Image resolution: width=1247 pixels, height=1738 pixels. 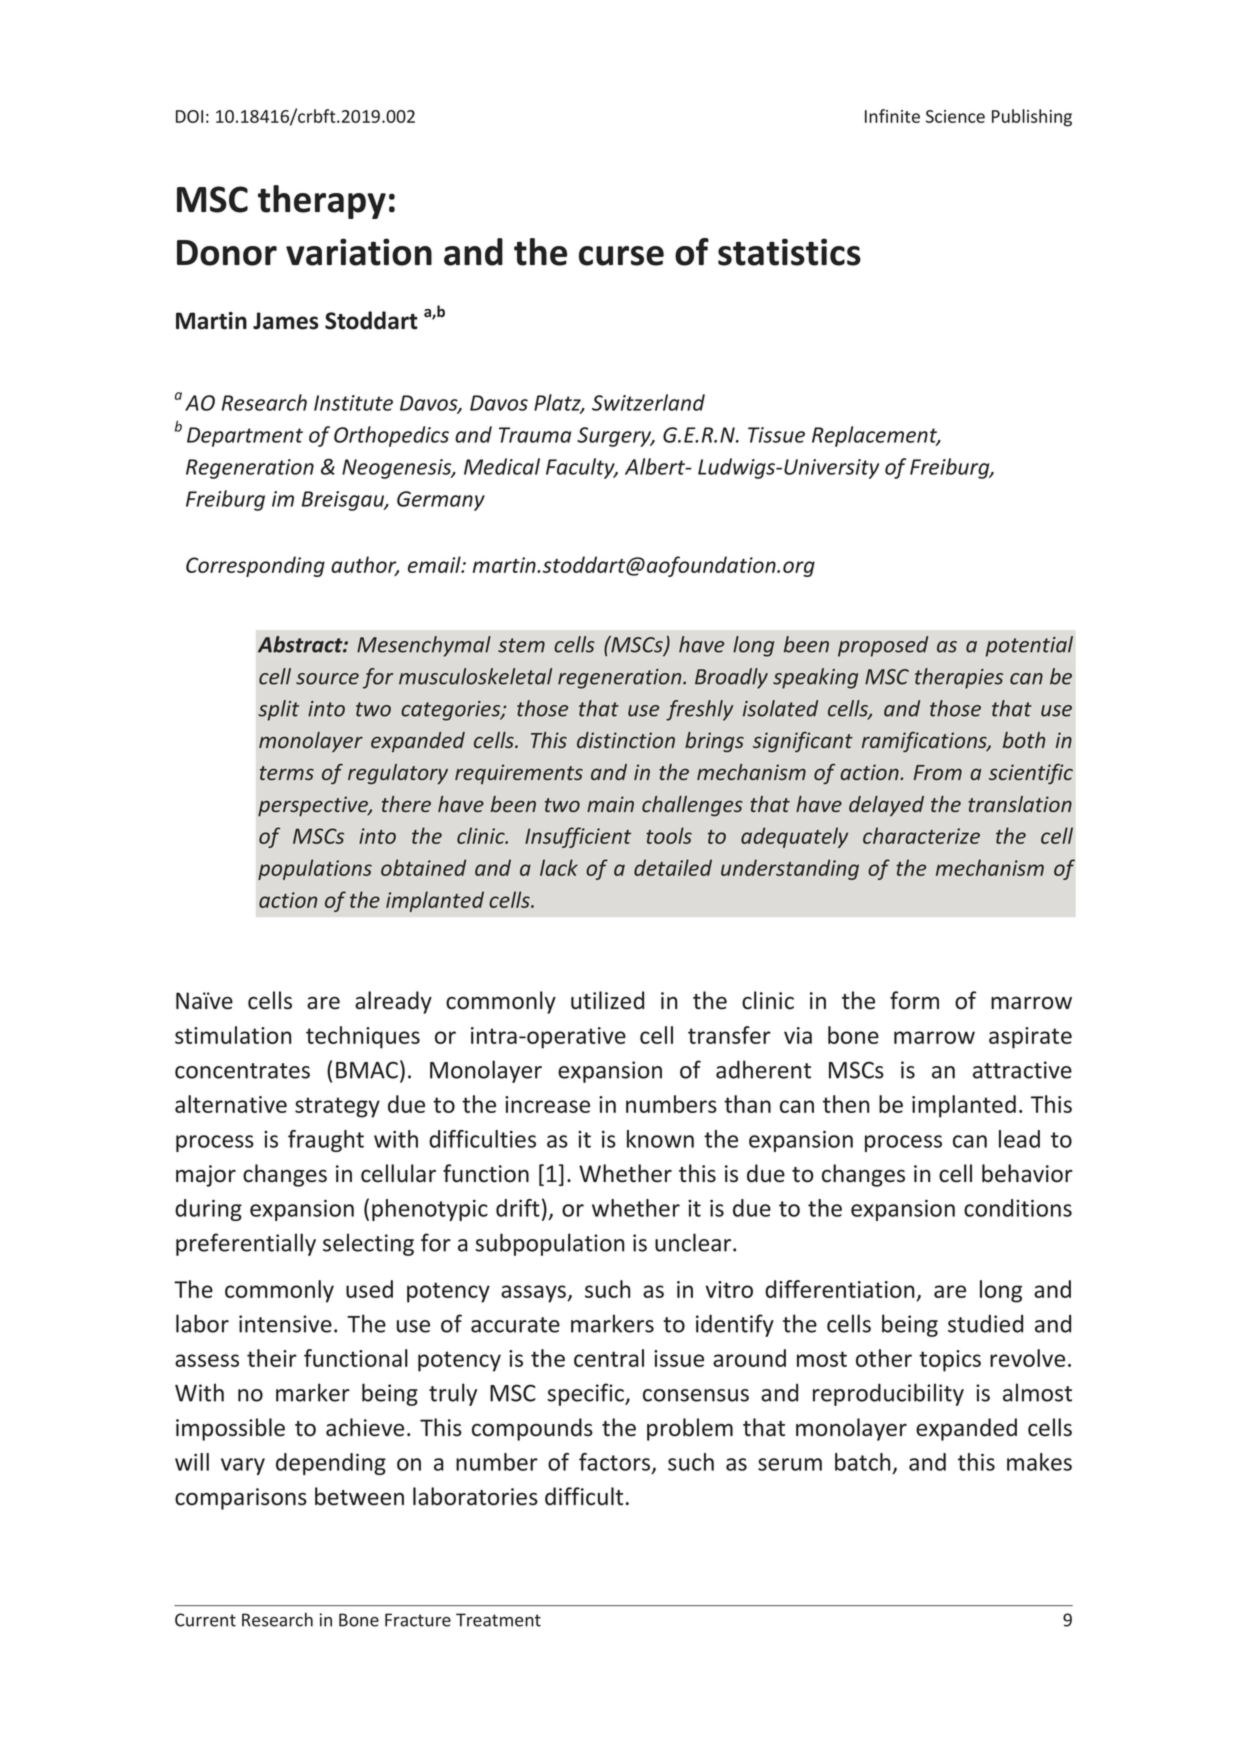 I want to click on comparisons, so click(x=241, y=1499).
